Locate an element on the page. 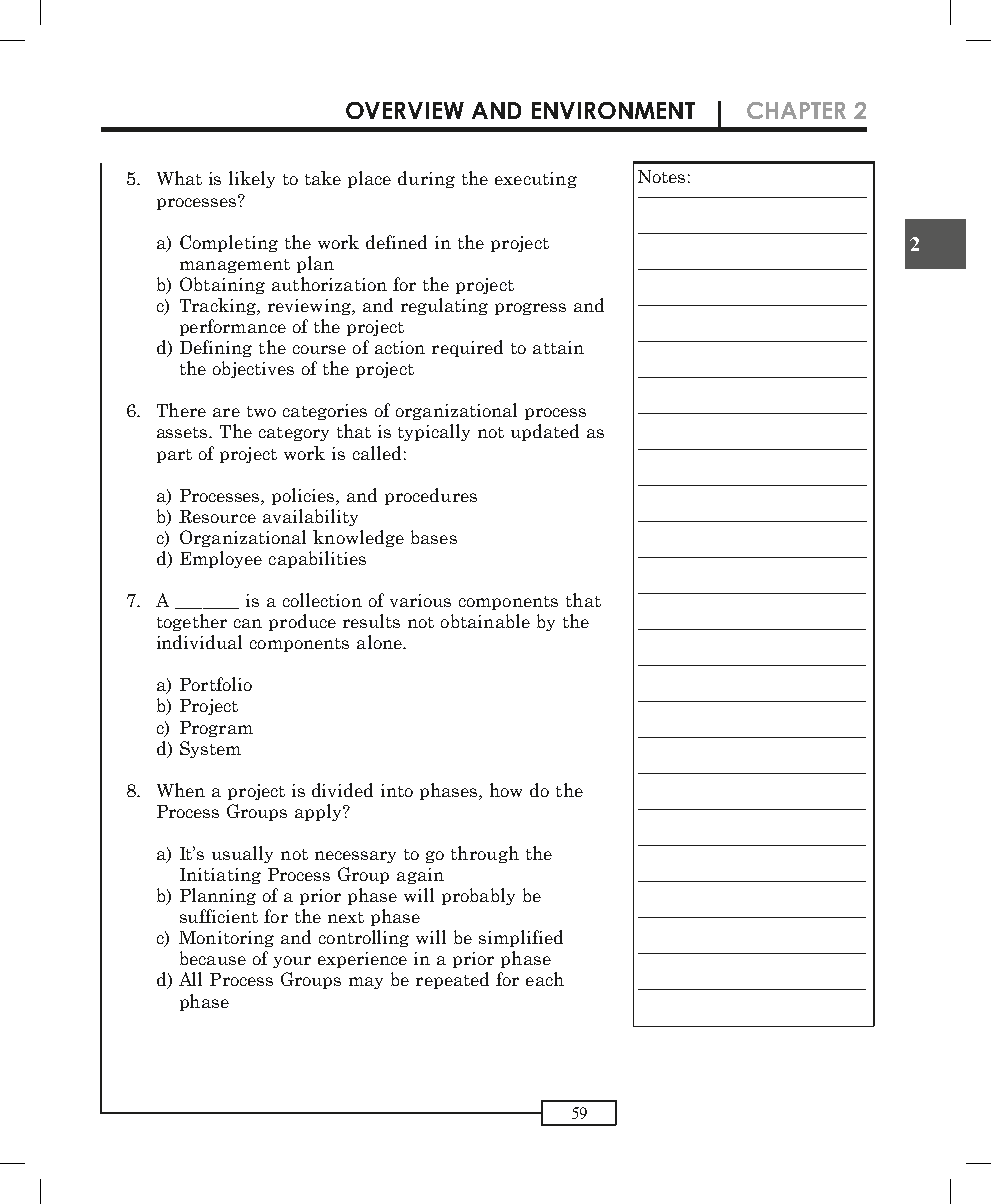  Monitoring is located at coordinates (226, 939).
